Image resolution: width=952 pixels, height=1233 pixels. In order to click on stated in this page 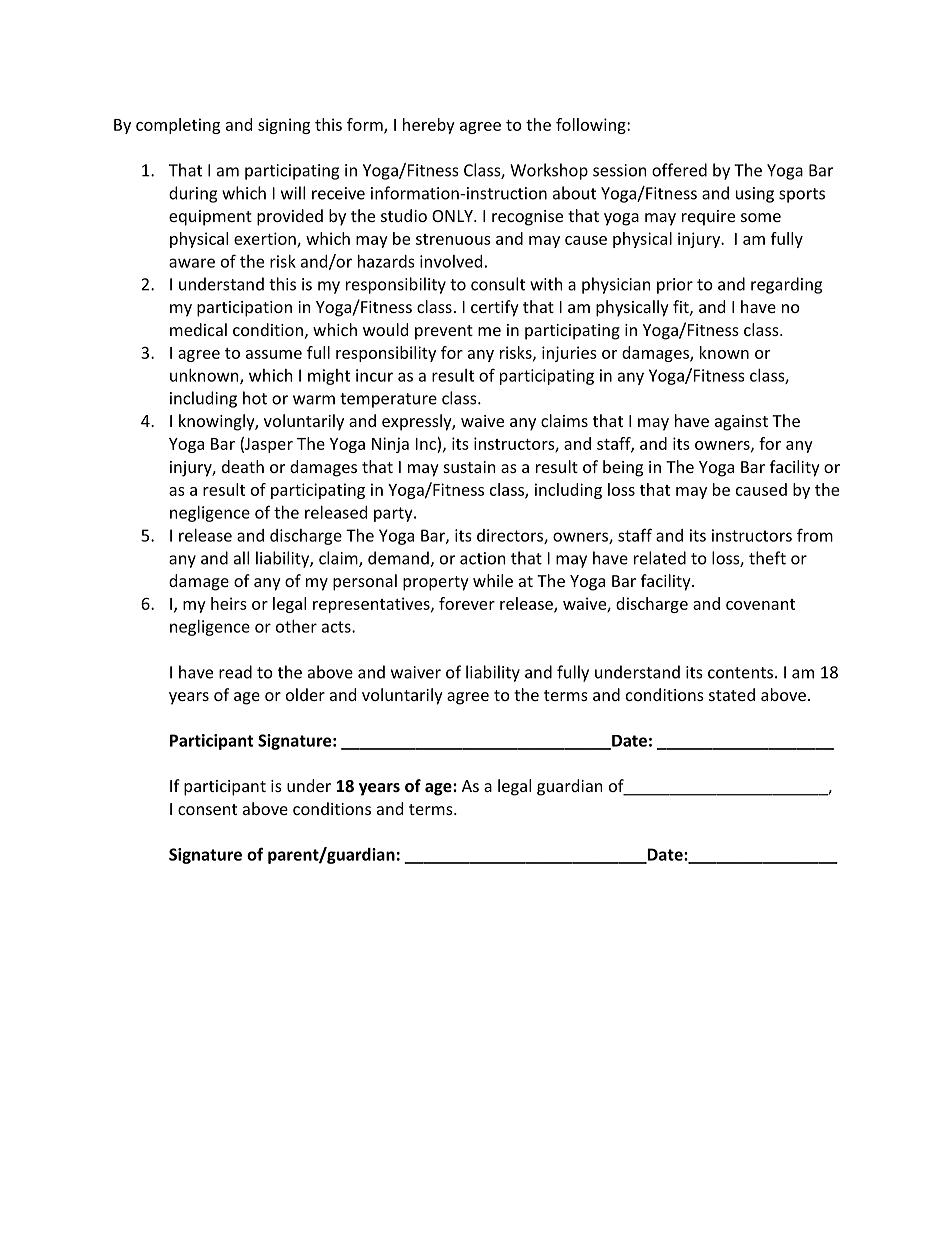, I will do `click(732, 694)`.
